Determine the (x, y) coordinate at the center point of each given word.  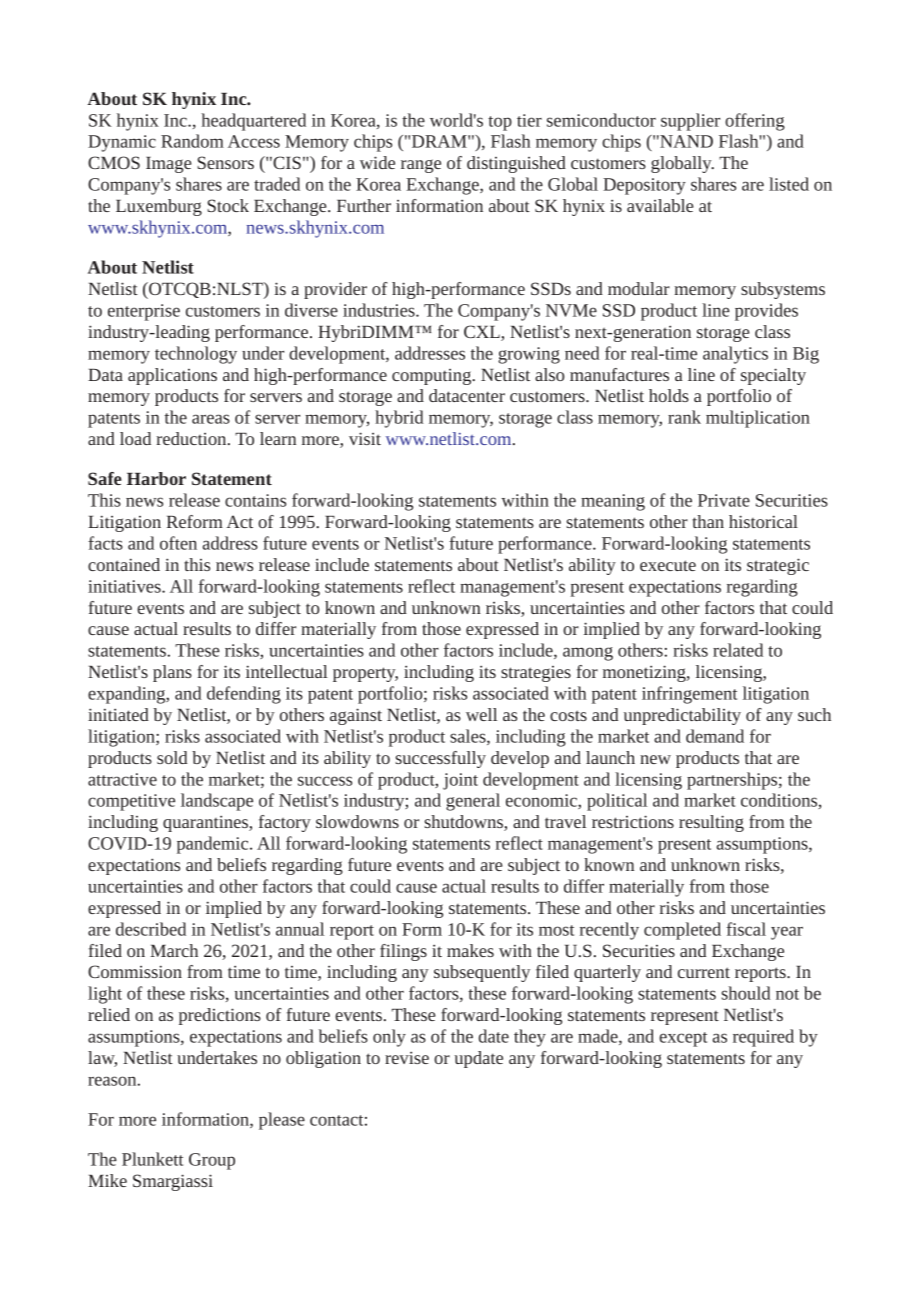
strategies (536, 674)
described (151, 929)
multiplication (758, 419)
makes (470, 950)
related (738, 650)
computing (433, 377)
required (763, 1038)
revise (407, 1057)
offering (755, 122)
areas (211, 419)
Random (192, 141)
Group (212, 1161)
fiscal (746, 929)
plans (172, 673)
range (421, 166)
